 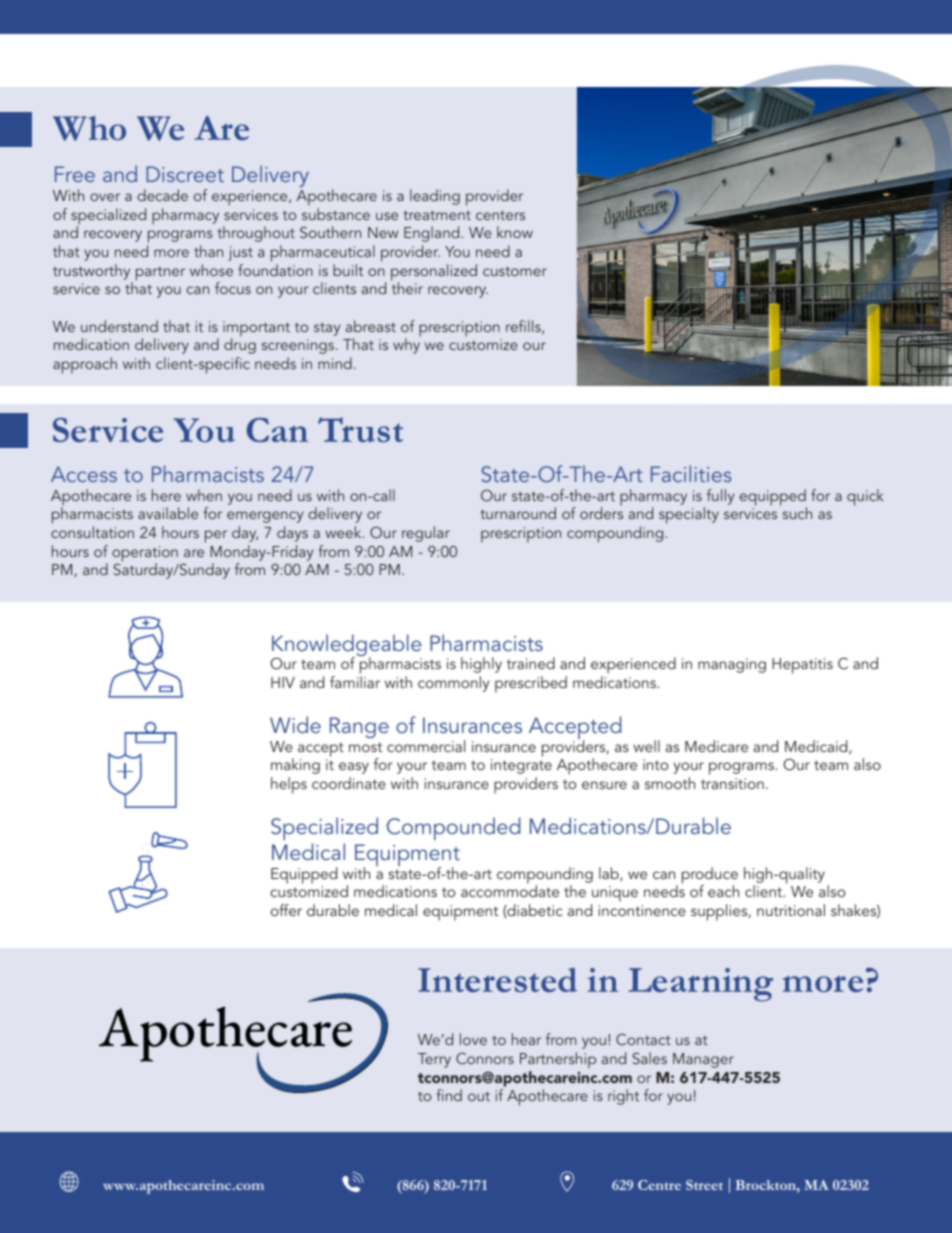 What do you see at coordinates (515, 271) in the document?
I see `customer` at bounding box center [515, 271].
